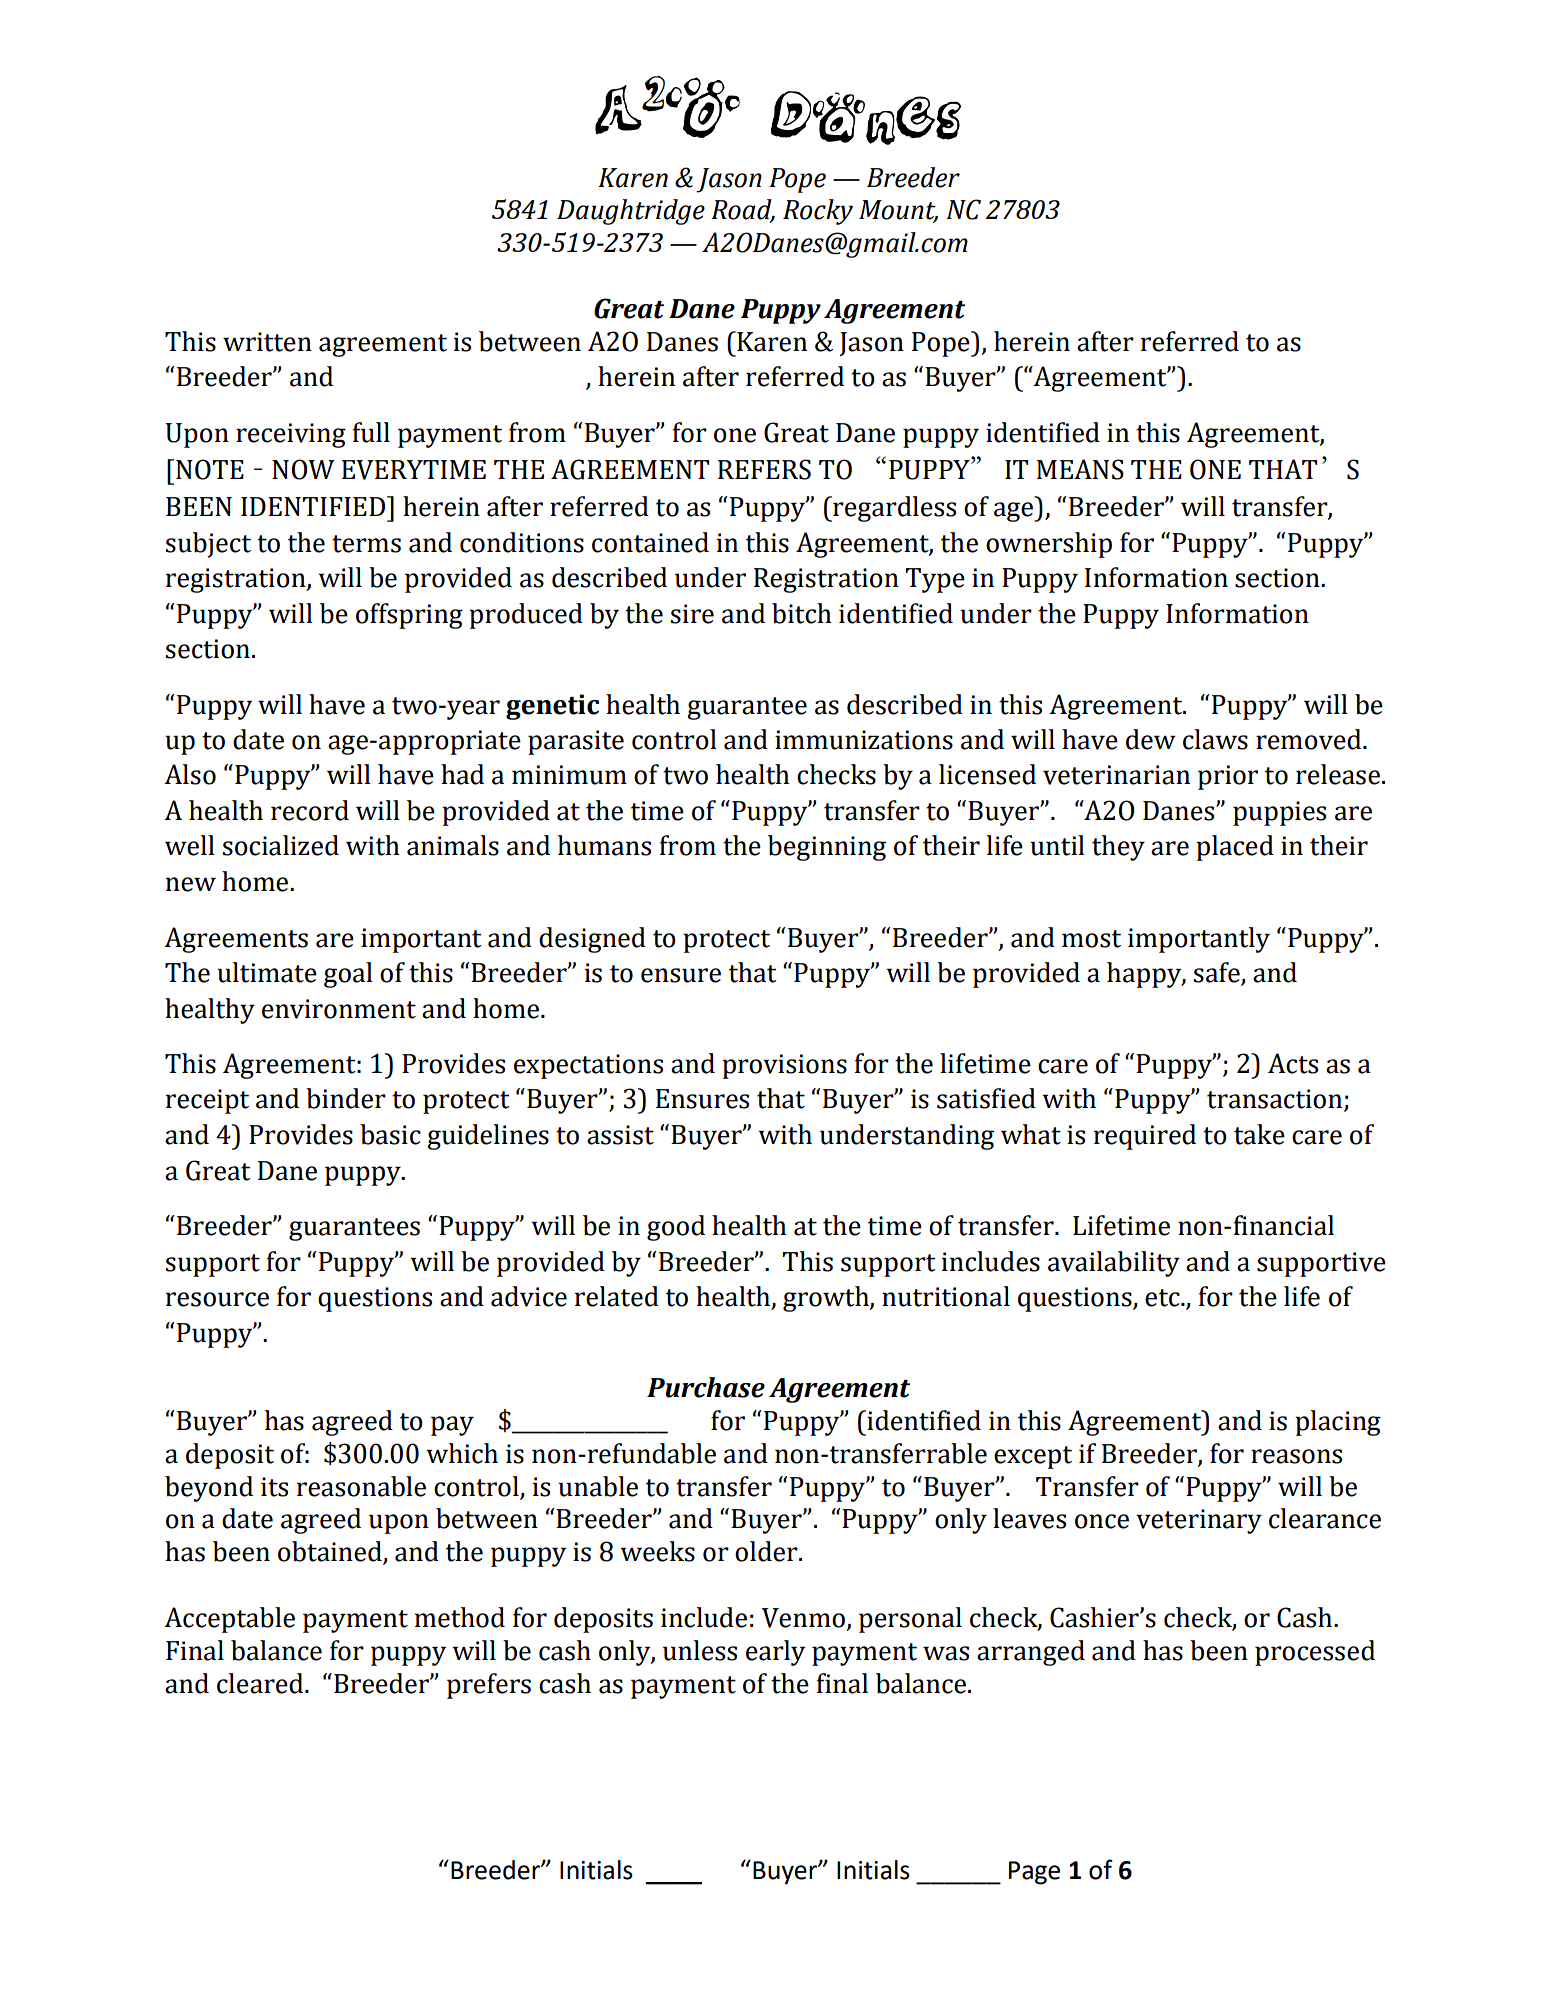  Describe the element at coordinates (261, 1683) in the screenshot. I see `cleared` at that location.
